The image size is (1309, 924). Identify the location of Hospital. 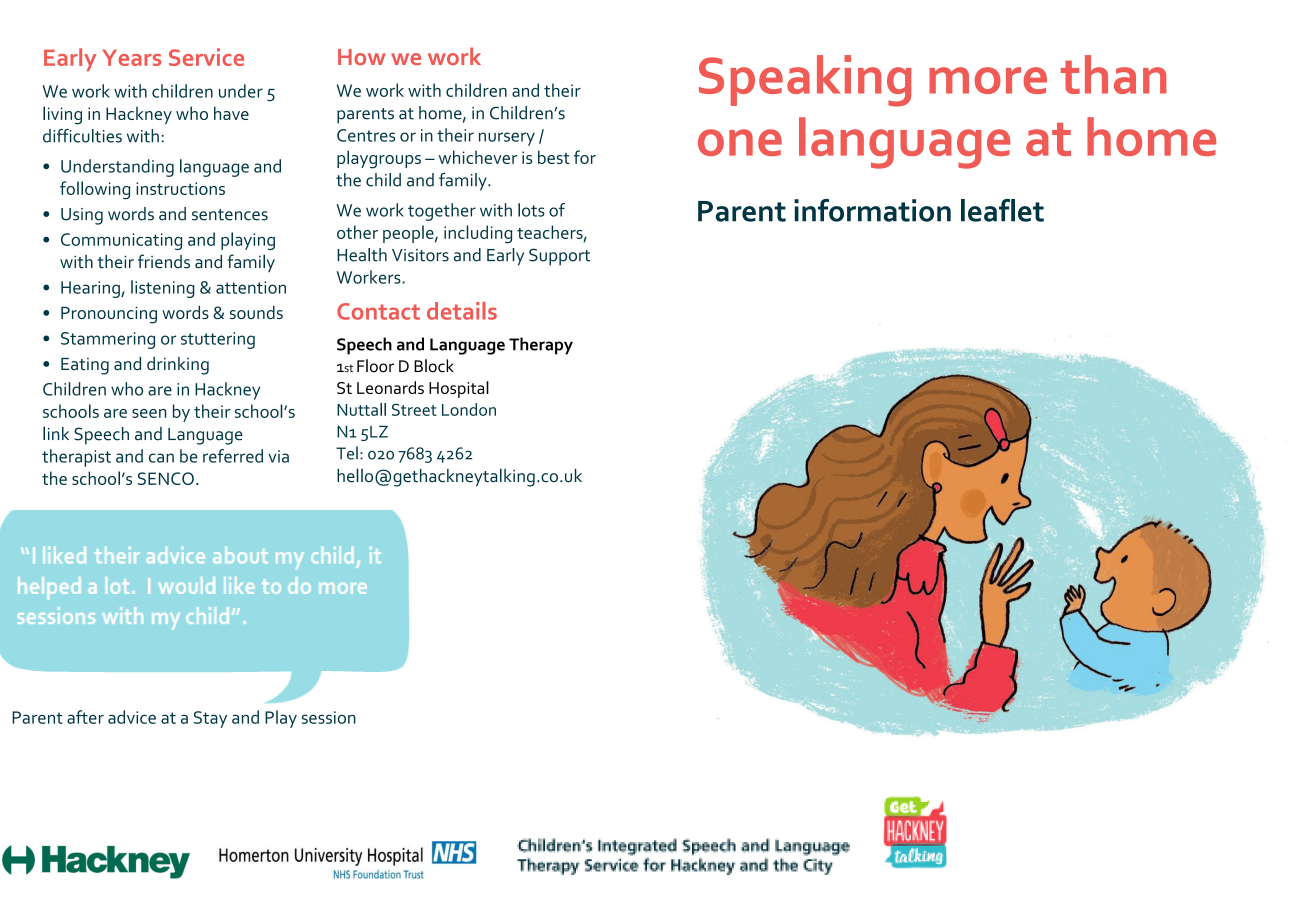
(459, 389).
